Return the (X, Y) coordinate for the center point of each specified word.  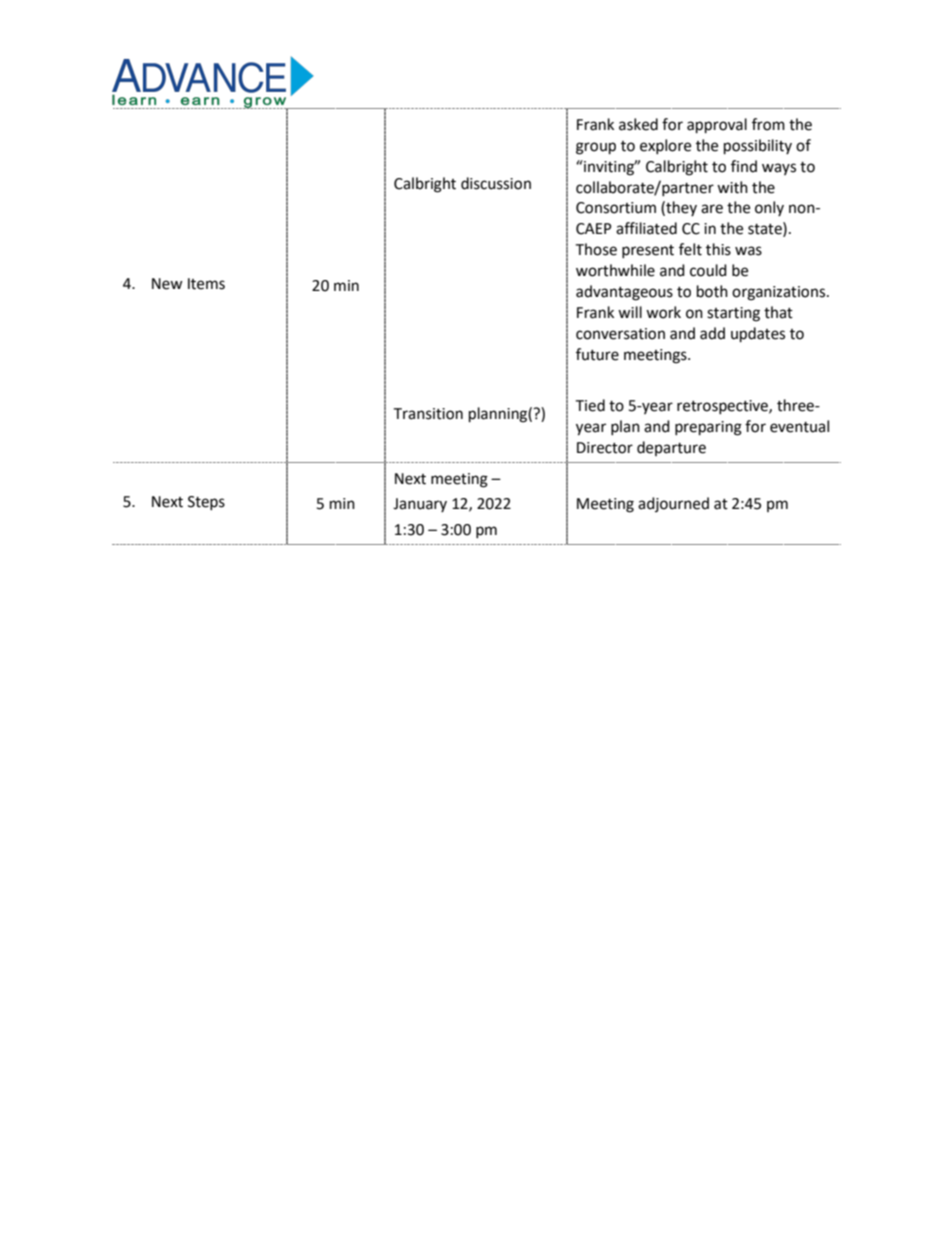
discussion (496, 183)
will (630, 312)
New (167, 284)
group (596, 148)
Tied (590, 405)
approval (717, 126)
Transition (428, 414)
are (712, 209)
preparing (708, 428)
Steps (206, 503)
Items (206, 284)
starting (733, 314)
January (420, 505)
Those (596, 249)
